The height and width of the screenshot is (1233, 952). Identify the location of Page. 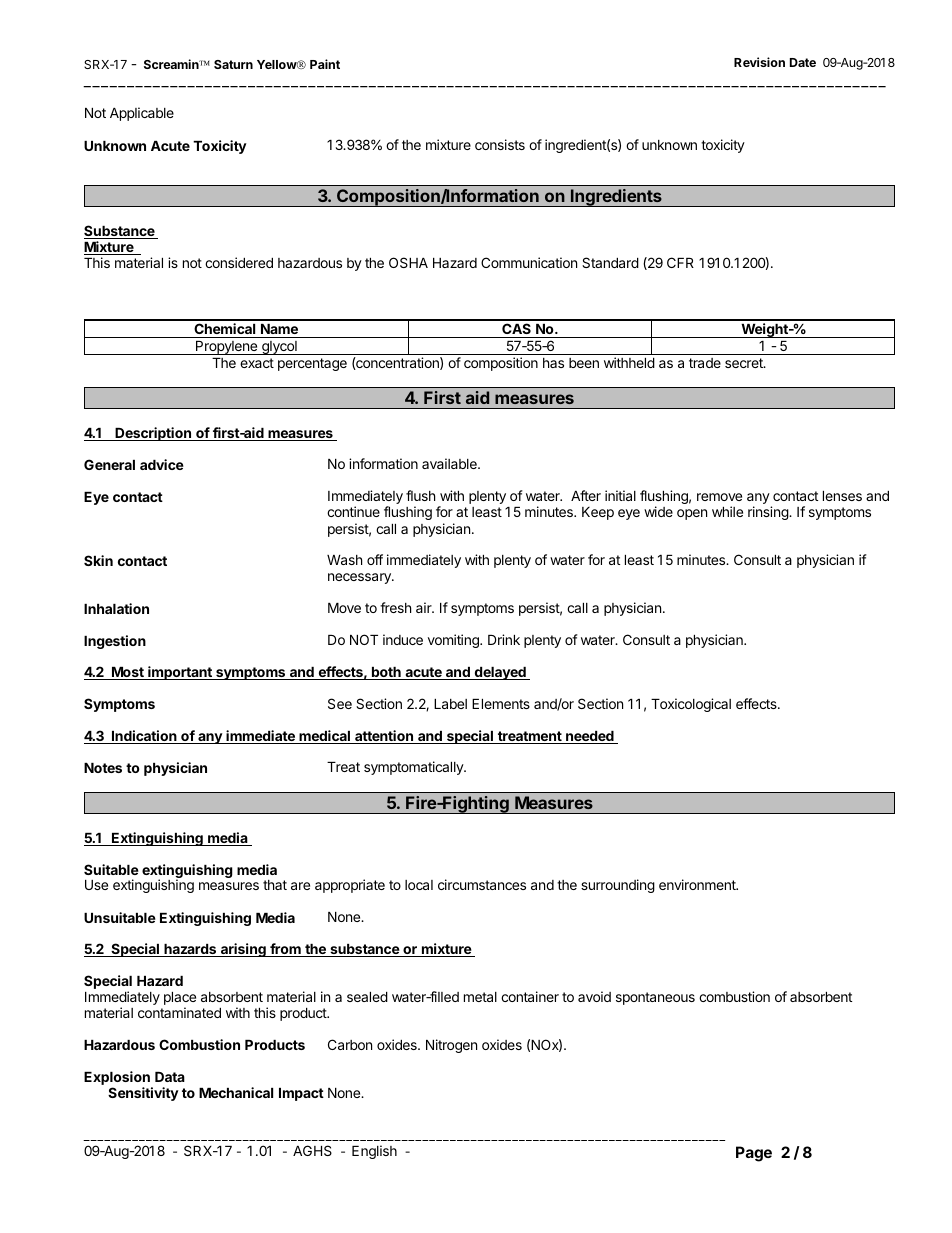
(754, 1154).
